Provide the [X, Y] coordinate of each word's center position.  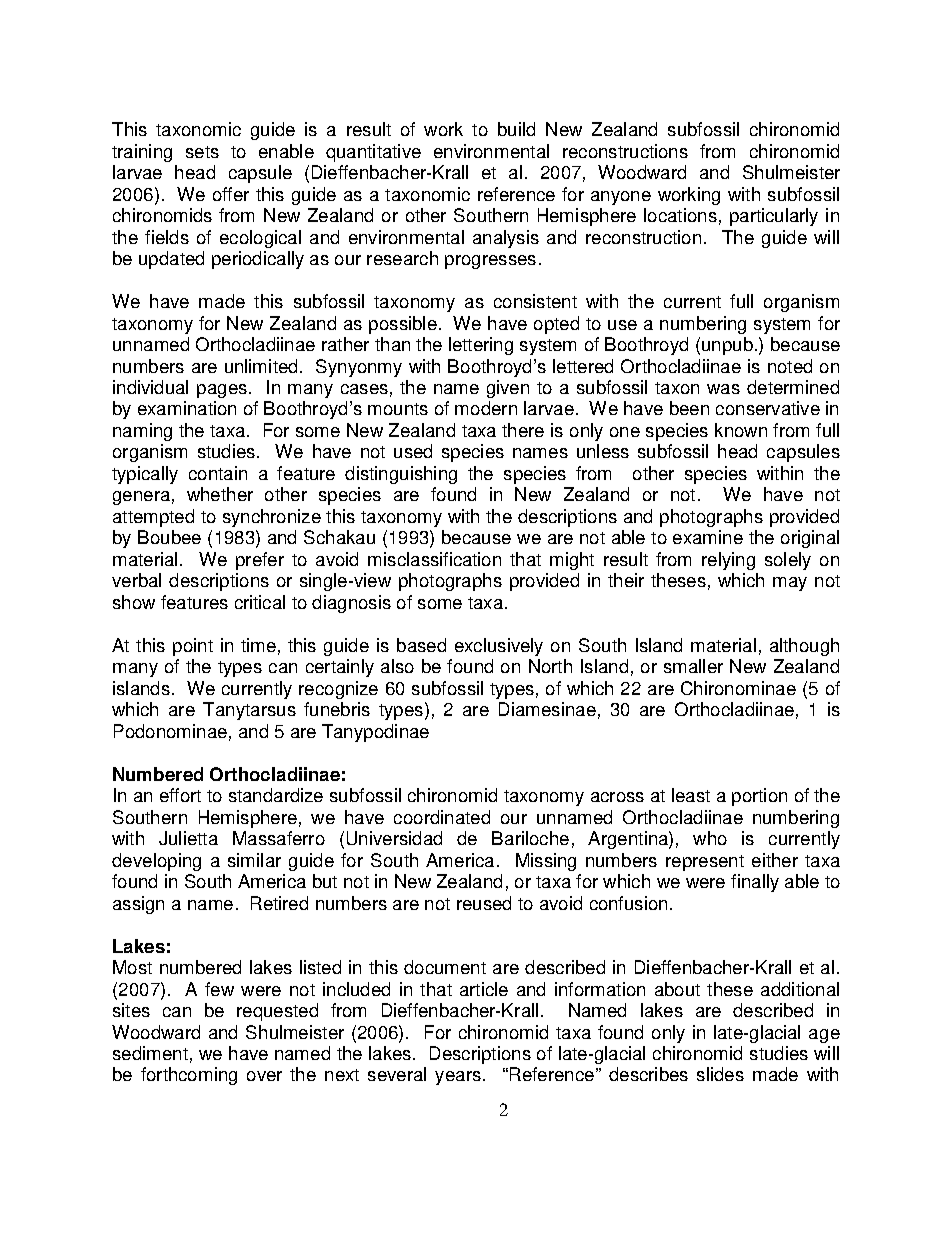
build [516, 129]
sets [202, 152]
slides [720, 1074]
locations [680, 215]
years [458, 1078]
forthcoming [189, 1076]
